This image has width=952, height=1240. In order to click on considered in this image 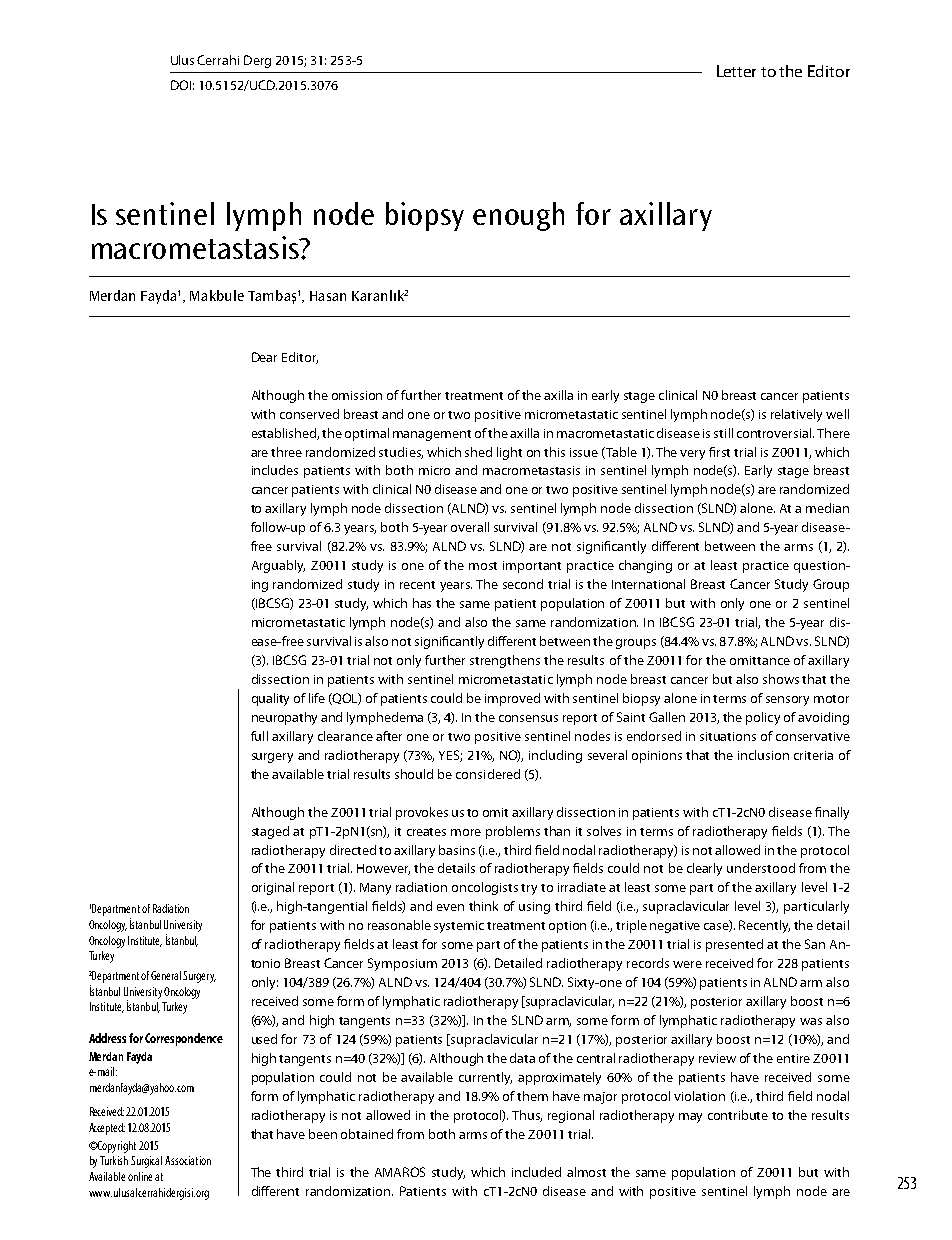, I will do `click(488, 774)`.
